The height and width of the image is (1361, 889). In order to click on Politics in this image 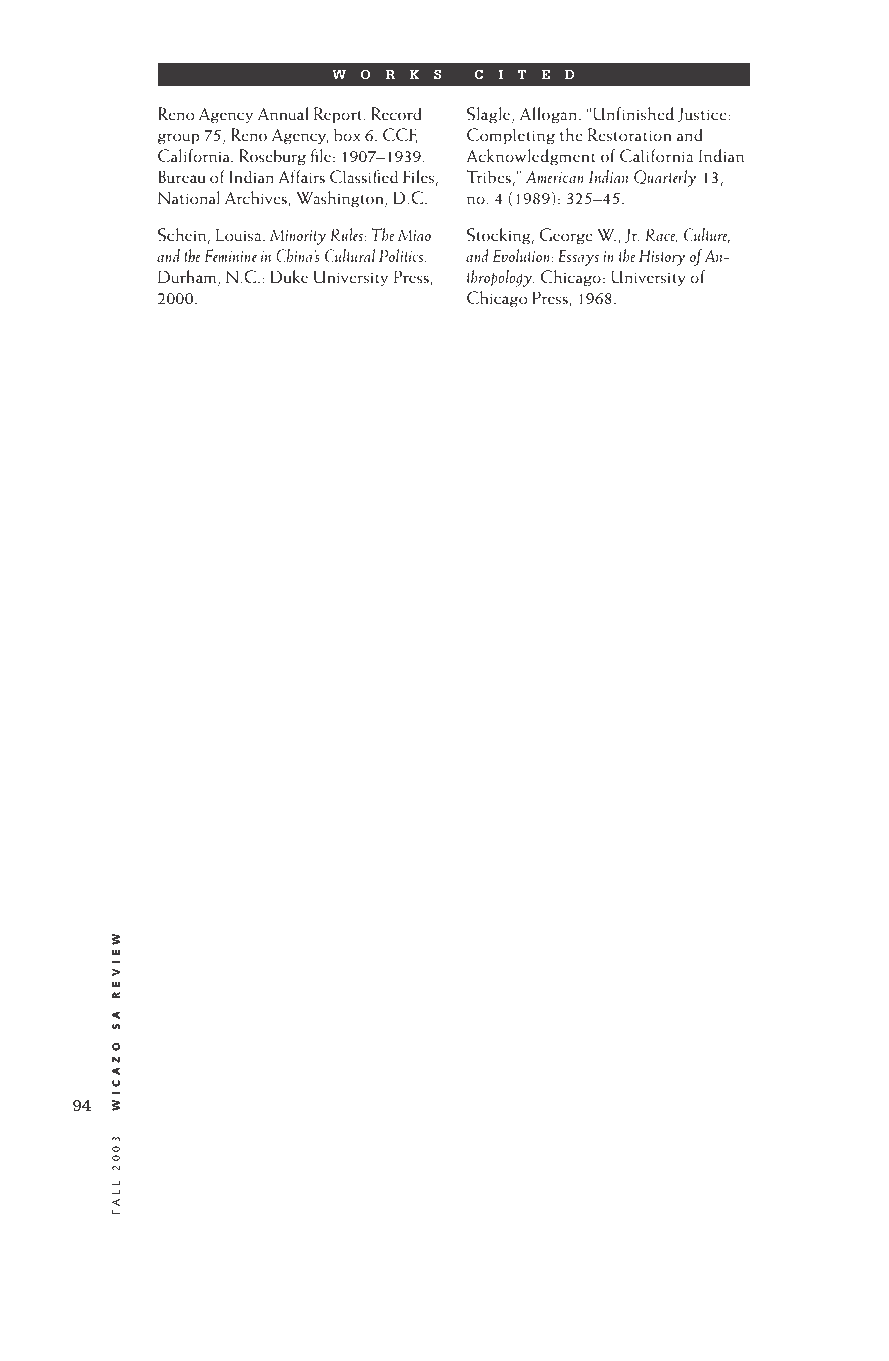, I will do `click(402, 255)`.
